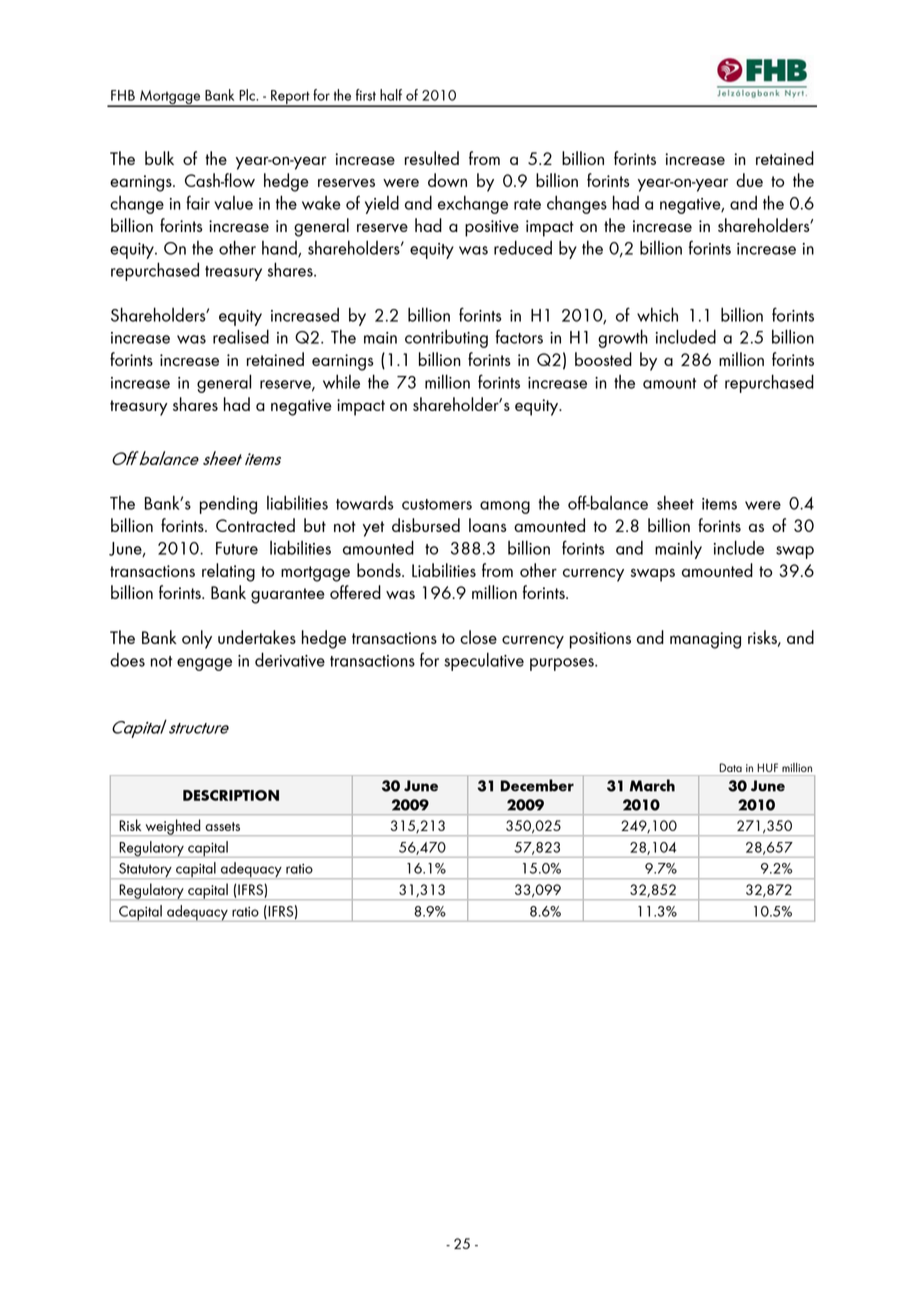 The image size is (924, 1308). What do you see at coordinates (222, 826) in the page?
I see `assets` at bounding box center [222, 826].
